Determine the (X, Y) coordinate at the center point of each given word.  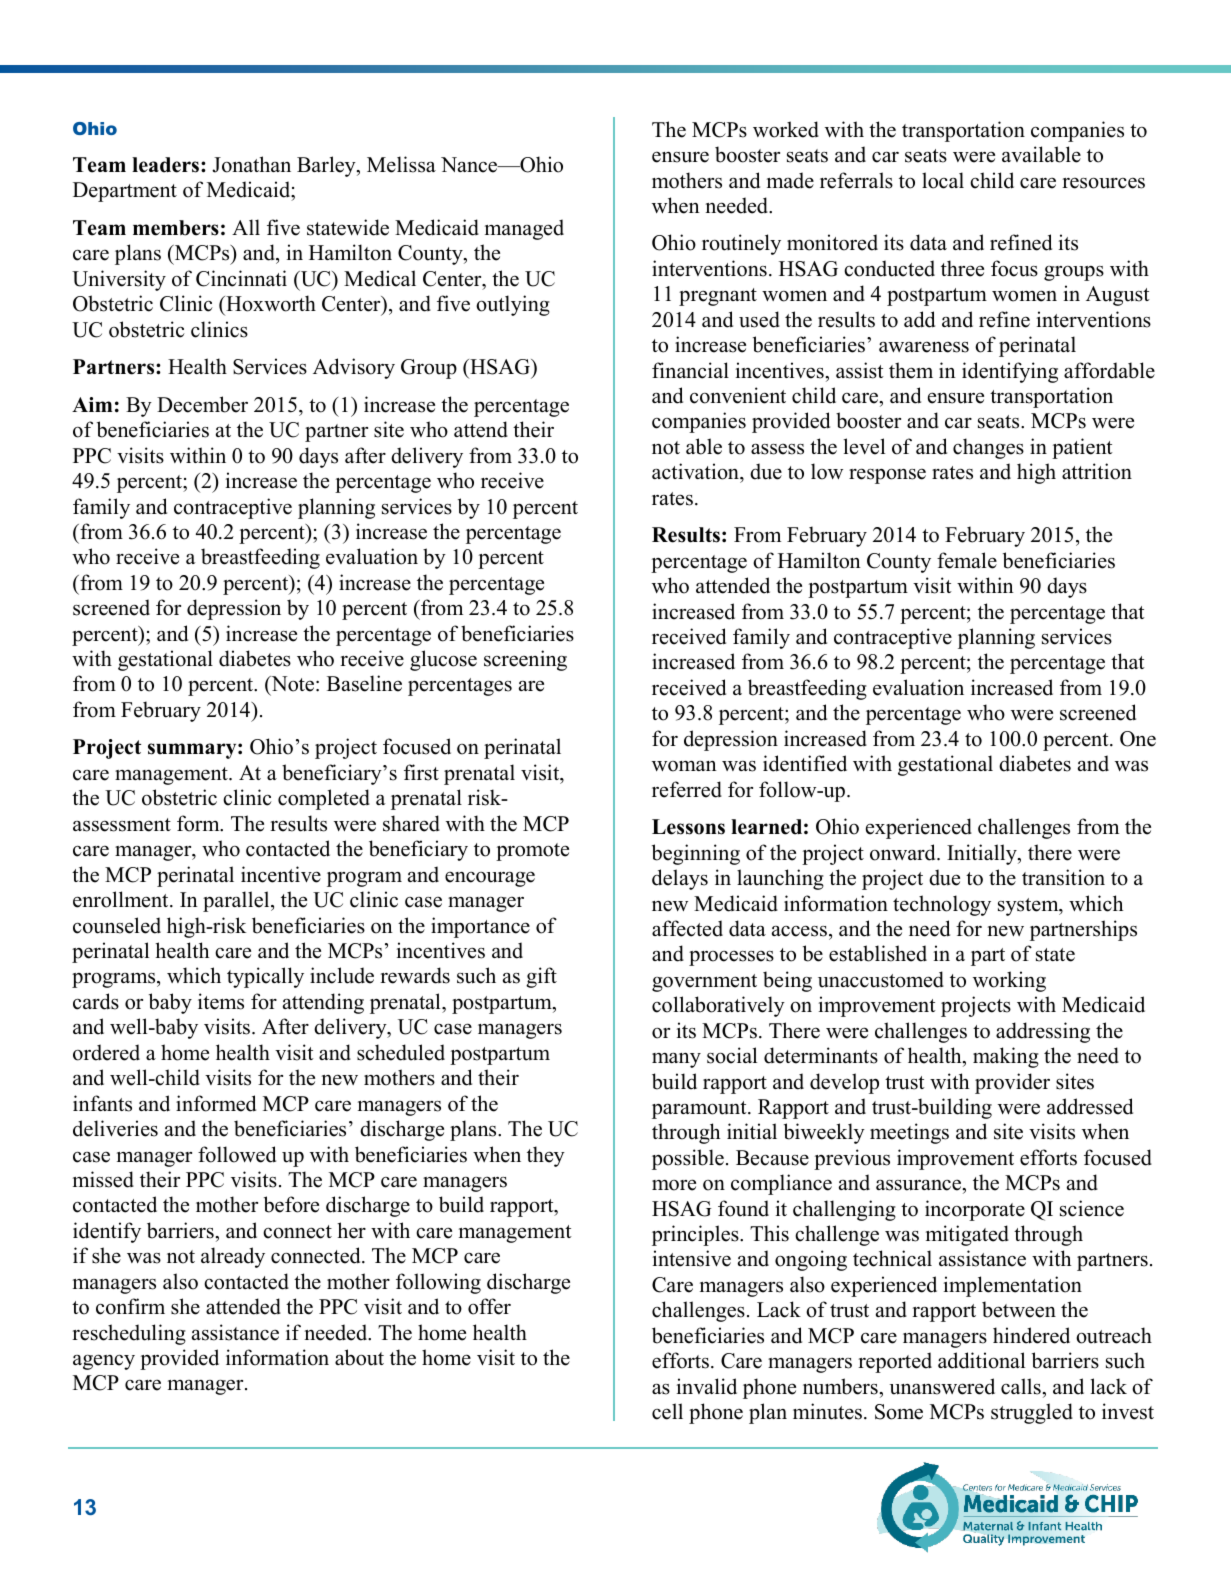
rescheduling (129, 1334)
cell (667, 1411)
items (221, 1001)
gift (541, 977)
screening (525, 660)
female (967, 560)
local (943, 180)
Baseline (364, 683)
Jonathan (251, 164)
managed (524, 229)
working (1009, 981)
